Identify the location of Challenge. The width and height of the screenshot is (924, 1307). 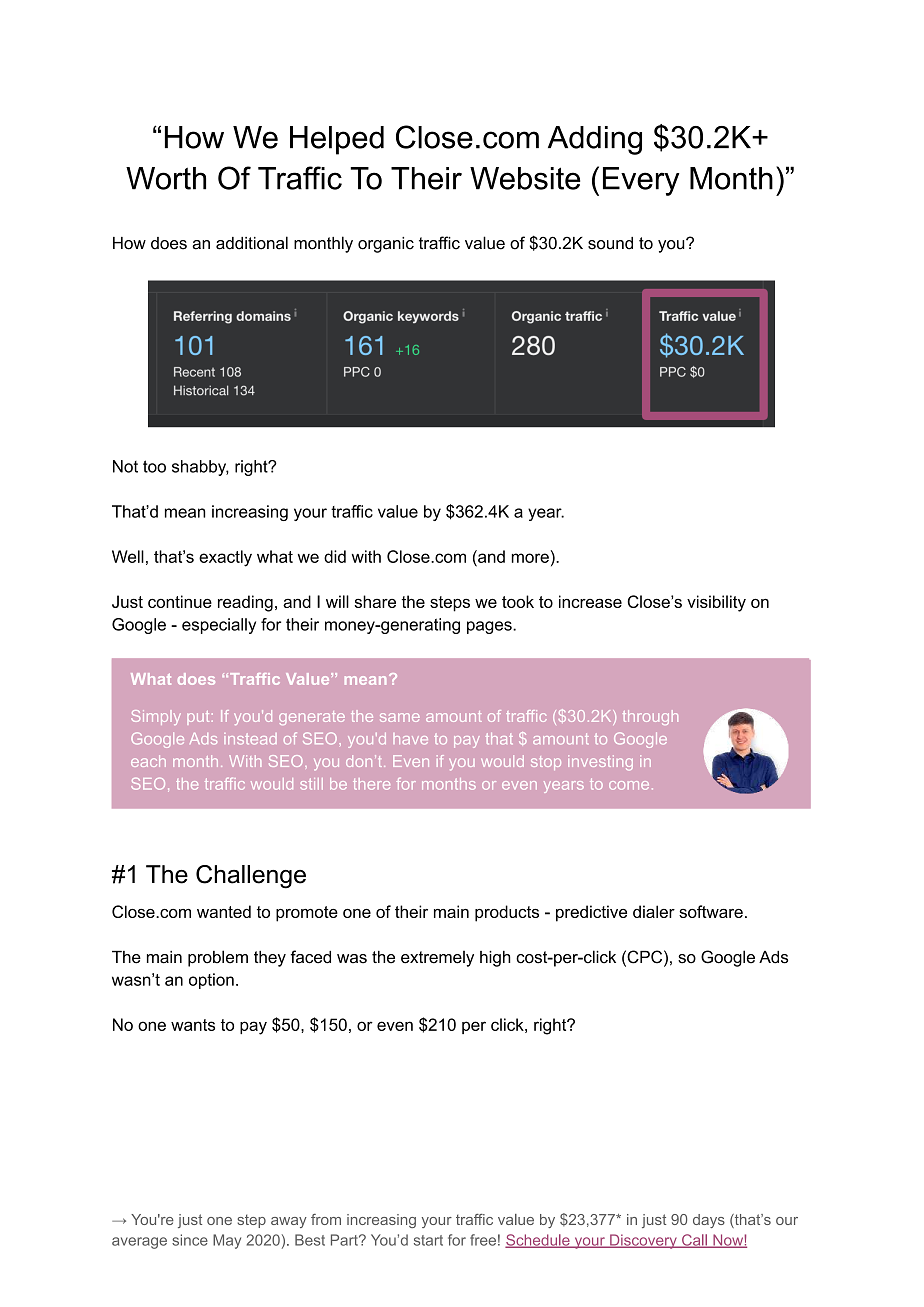
(251, 877).
